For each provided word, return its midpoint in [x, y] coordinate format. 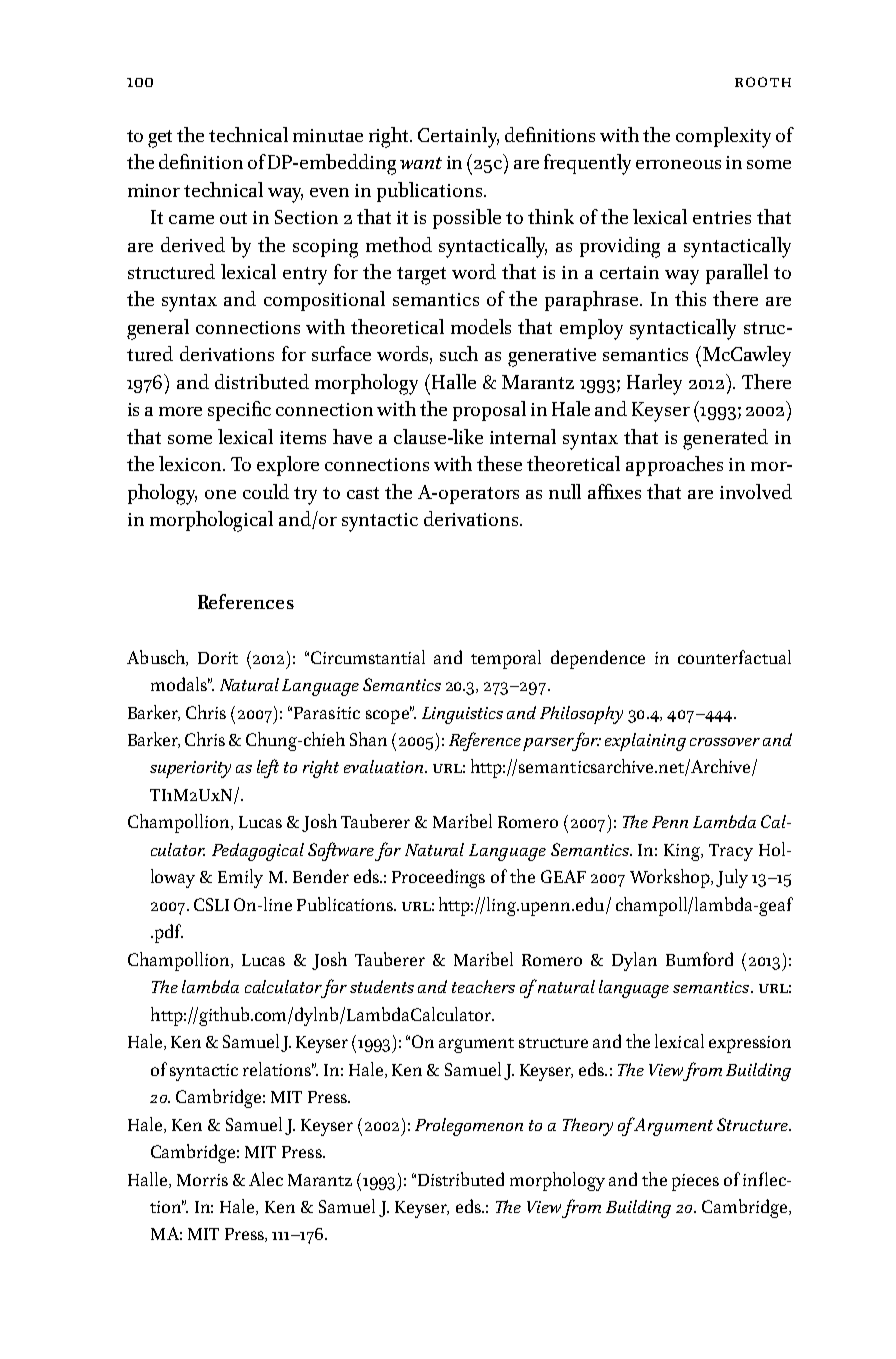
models [481, 326]
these [499, 463]
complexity [723, 137]
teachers [483, 986]
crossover [725, 742]
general [158, 329]
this [690, 298]
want [421, 163]
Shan [368, 739]
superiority [190, 769]
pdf [167, 933]
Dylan [634, 961]
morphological [211, 521]
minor [154, 190]
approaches [674, 466]
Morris [202, 1180]
